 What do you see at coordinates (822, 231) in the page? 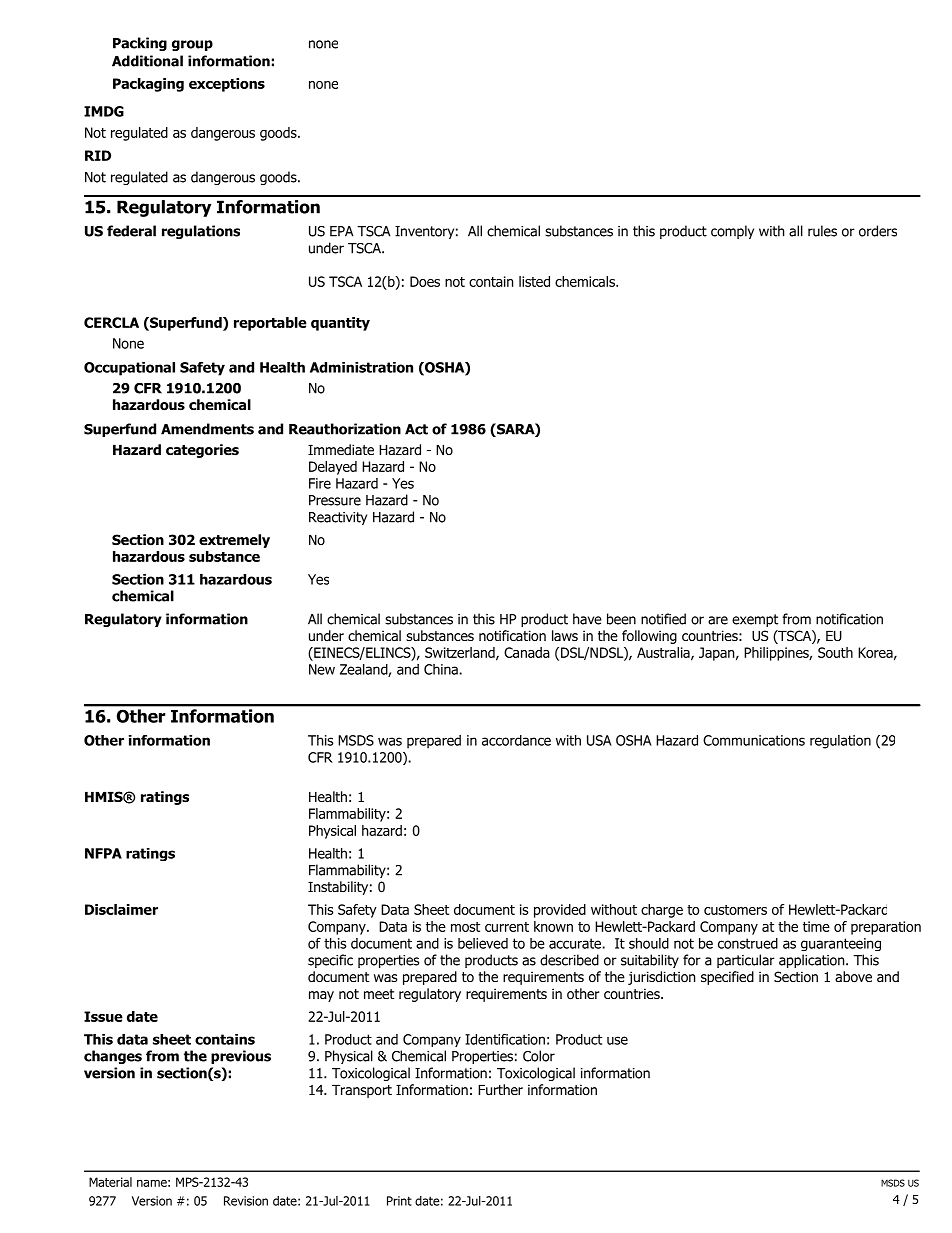
I see `rules` at bounding box center [822, 231].
